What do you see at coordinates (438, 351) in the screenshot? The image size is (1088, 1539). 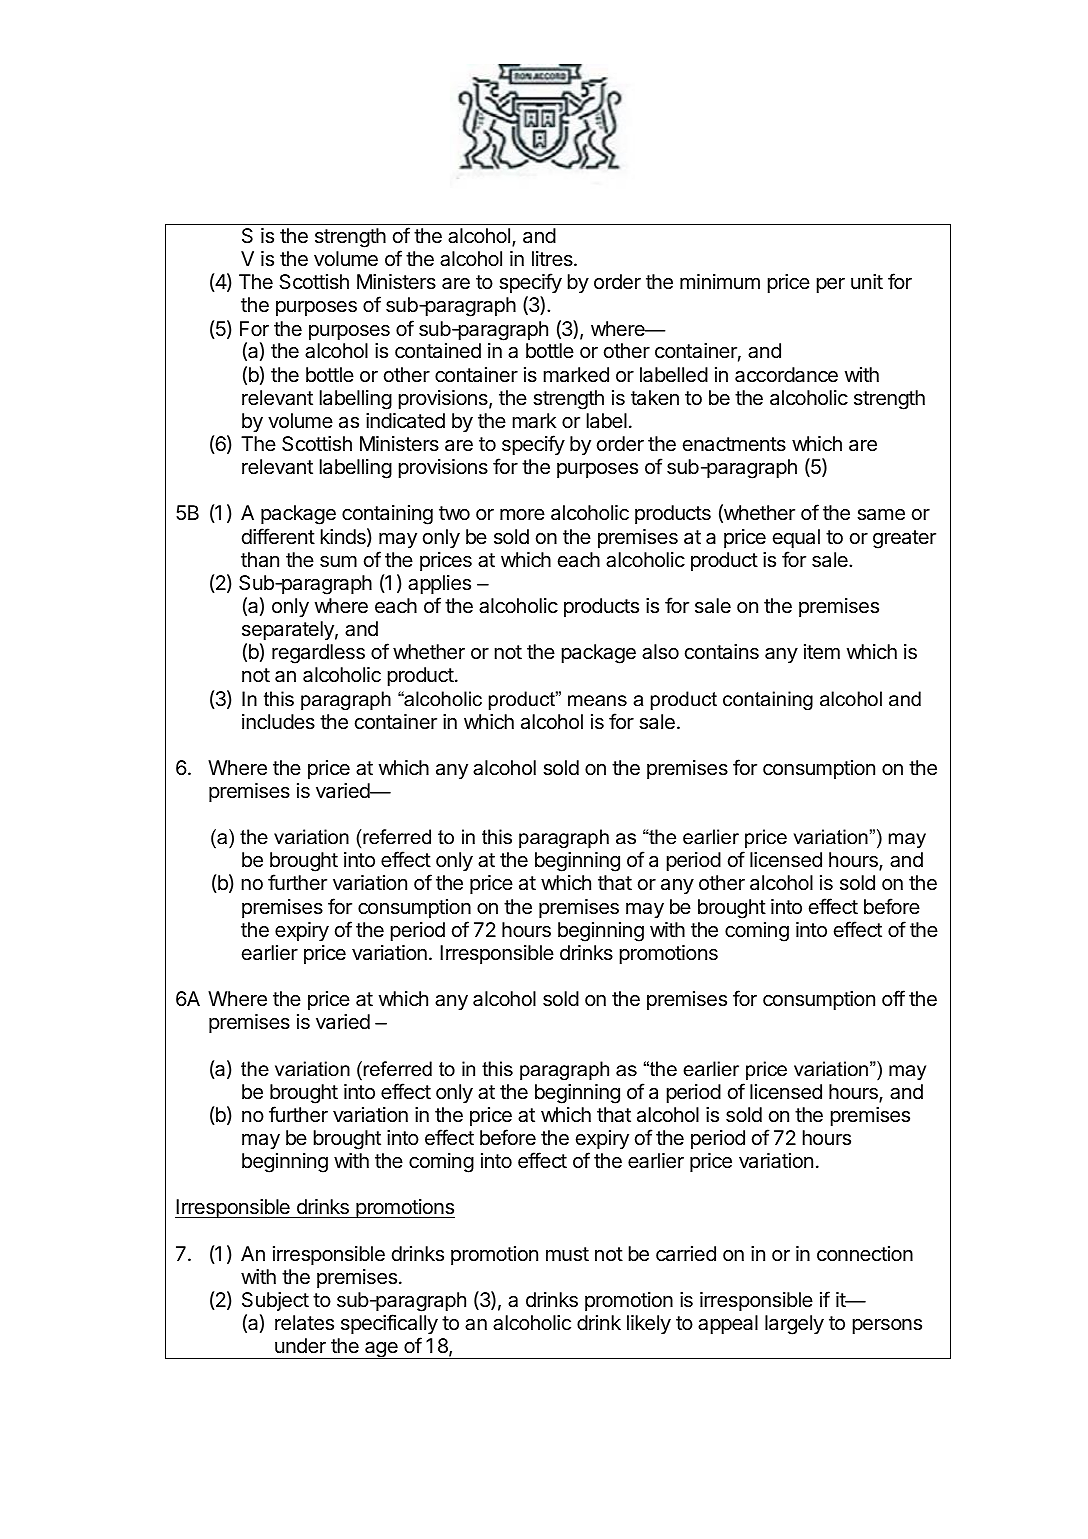 I see `contained` at bounding box center [438, 351].
